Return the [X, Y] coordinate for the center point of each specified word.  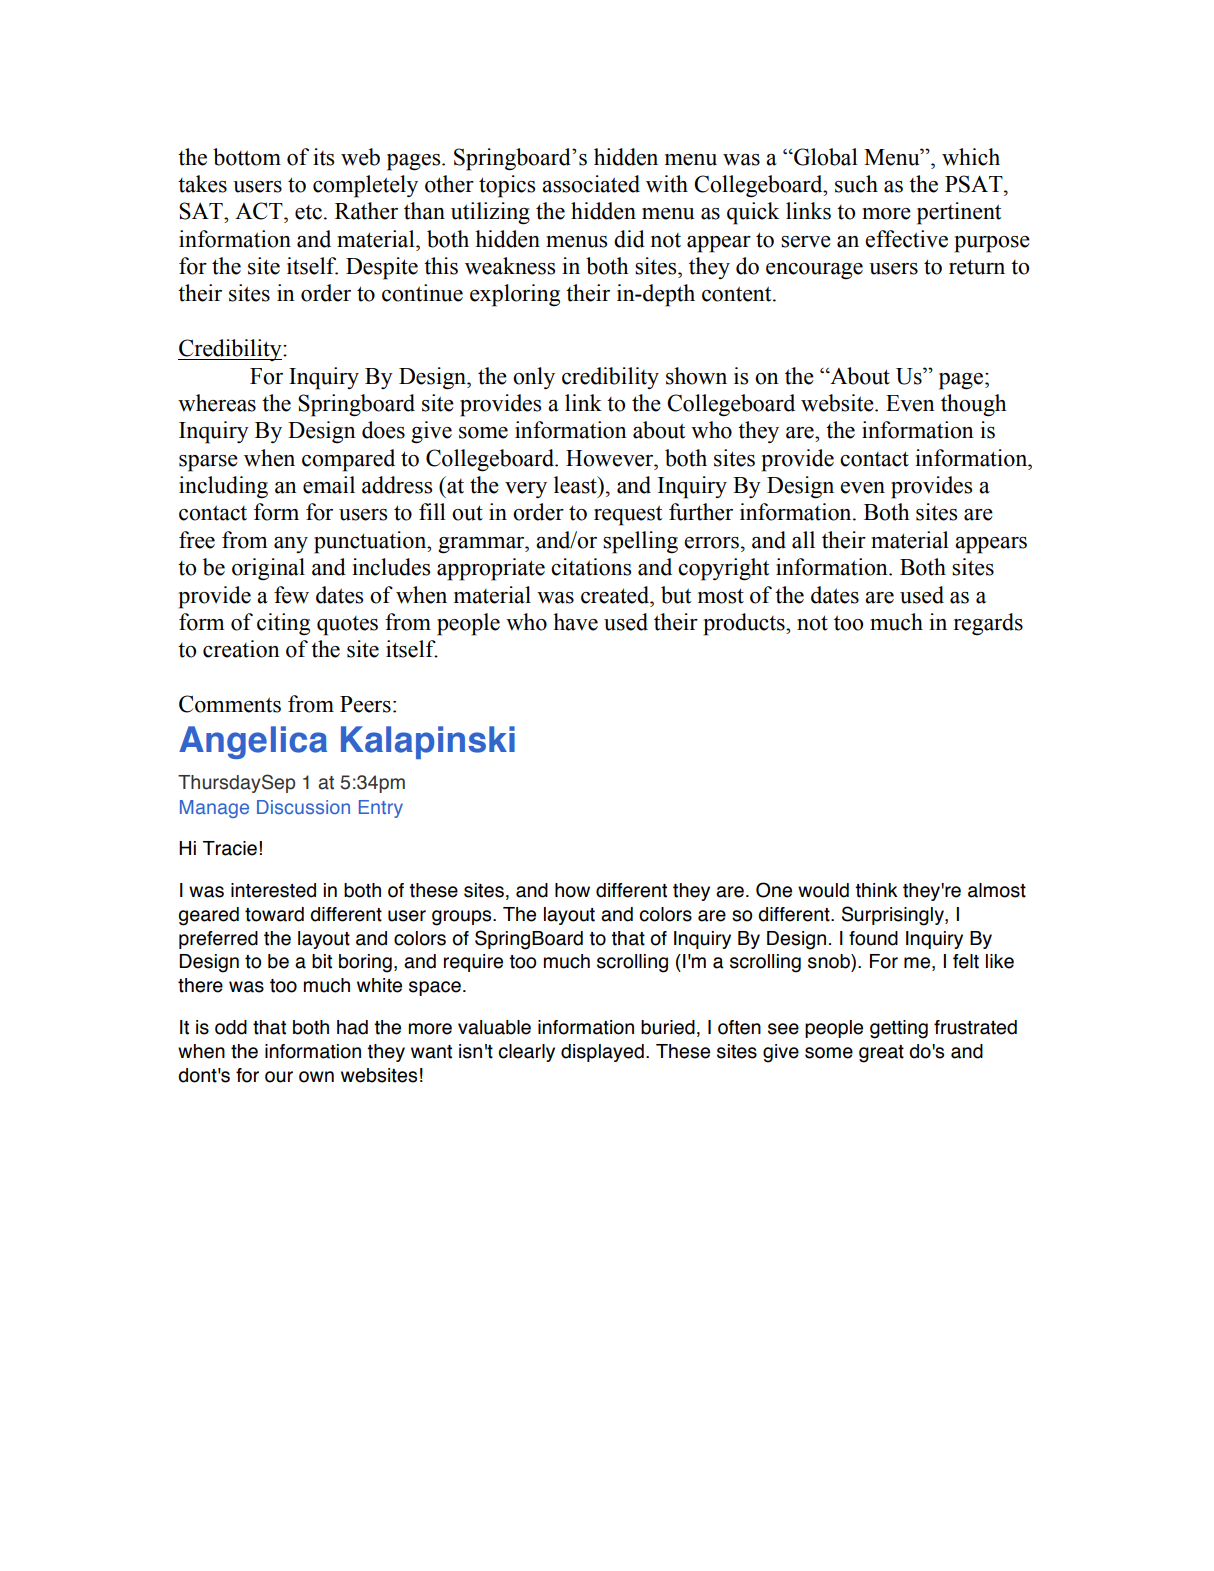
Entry [381, 809]
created [616, 595]
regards [988, 624]
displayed [602, 1053]
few [291, 595]
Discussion [303, 807]
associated [591, 184]
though [973, 405]
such [856, 184]
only [534, 378]
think [876, 890]
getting [899, 1029]
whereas [217, 403]
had [352, 1027]
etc [308, 212]
